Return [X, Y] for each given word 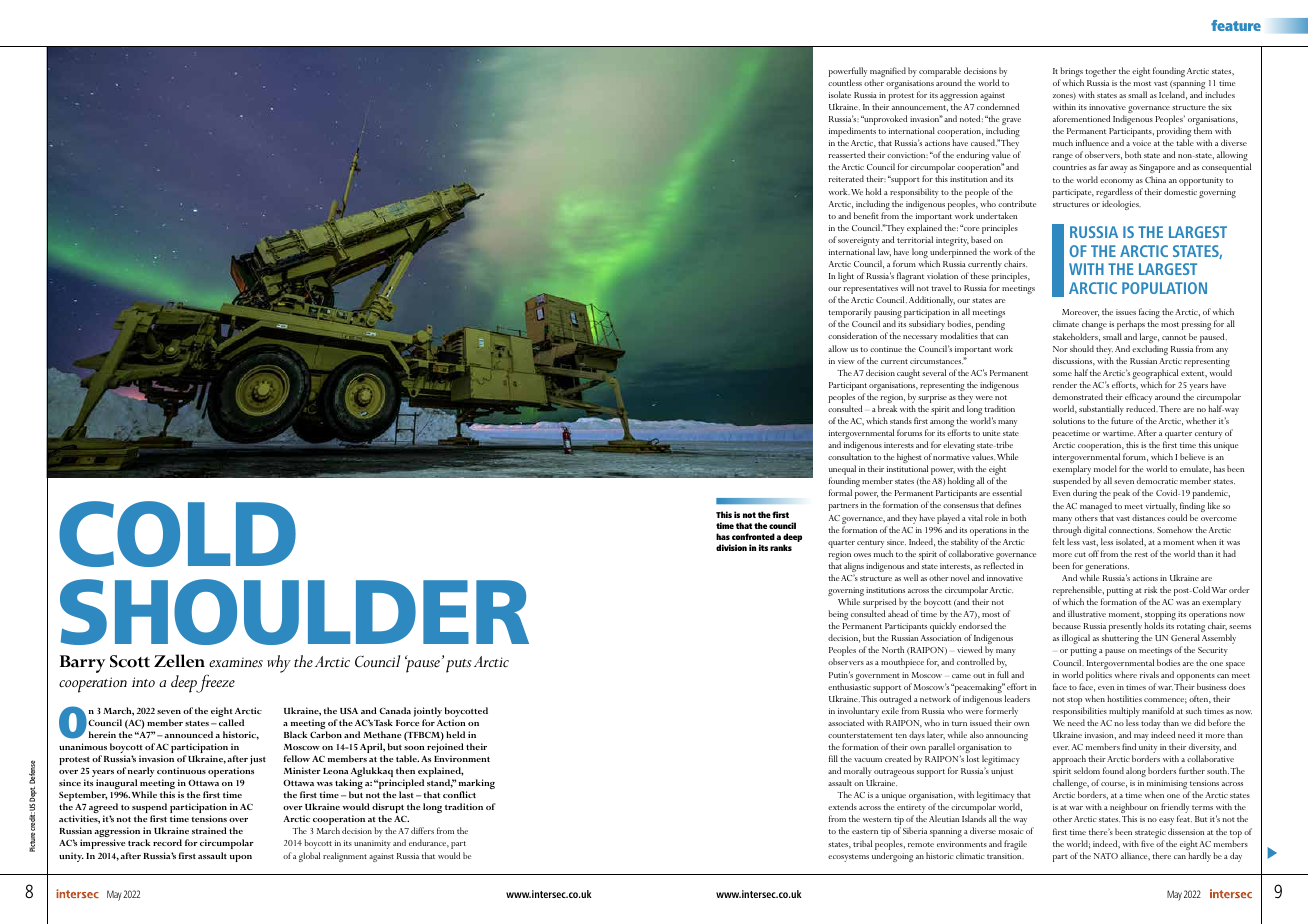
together [1100, 72]
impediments [852, 133]
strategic [1150, 835]
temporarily [850, 314]
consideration [852, 335]
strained [209, 830]
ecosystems [848, 858]
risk [1150, 589]
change [1093, 327]
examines [236, 662]
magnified [888, 73]
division [731, 547]
